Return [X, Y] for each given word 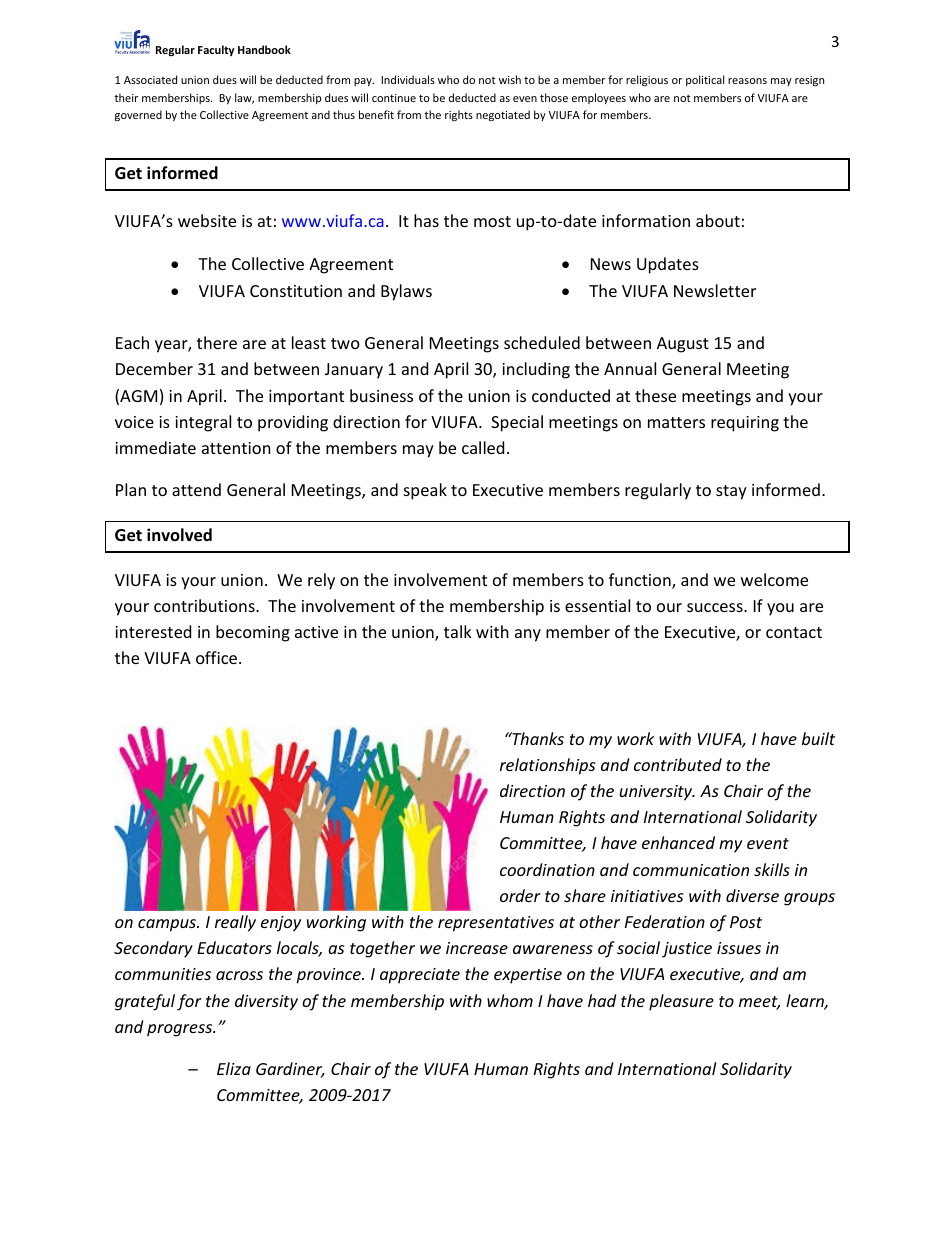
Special [517, 423]
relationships [547, 766]
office [218, 657]
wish [510, 79]
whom [510, 1000]
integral [203, 423]
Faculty [216, 50]
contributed [678, 764]
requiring [745, 424]
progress [181, 1030]
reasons [747, 81]
